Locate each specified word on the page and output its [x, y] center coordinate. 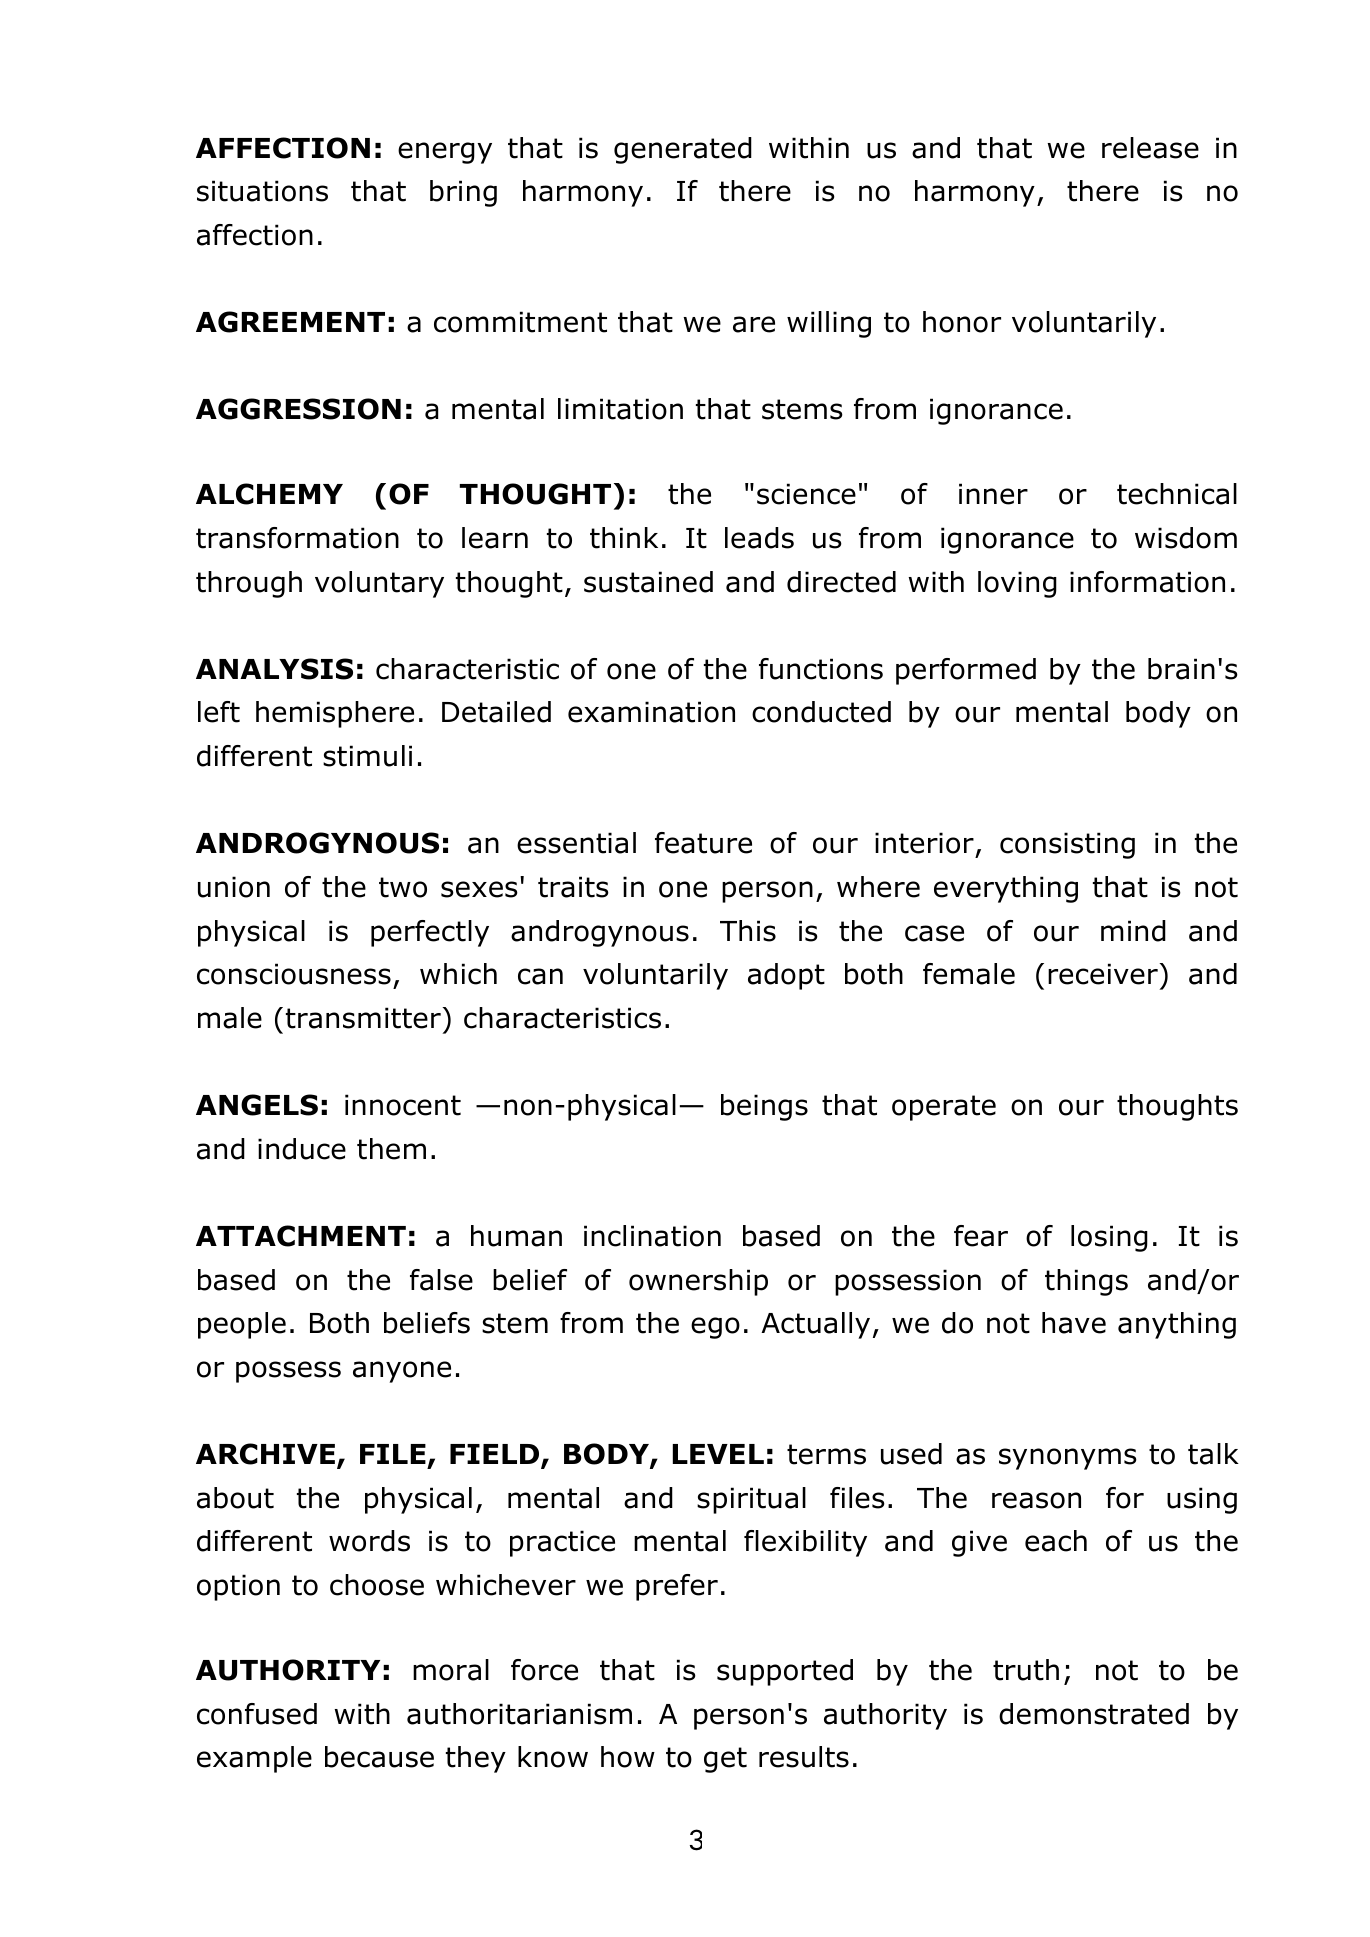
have [1074, 1323]
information [1147, 582]
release [1150, 148]
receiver [1104, 974]
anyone [402, 1372]
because [379, 1757]
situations [262, 191]
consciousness [294, 974]
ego [715, 1328]
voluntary [379, 584]
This [748, 931]
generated [683, 150]
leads [759, 538]
